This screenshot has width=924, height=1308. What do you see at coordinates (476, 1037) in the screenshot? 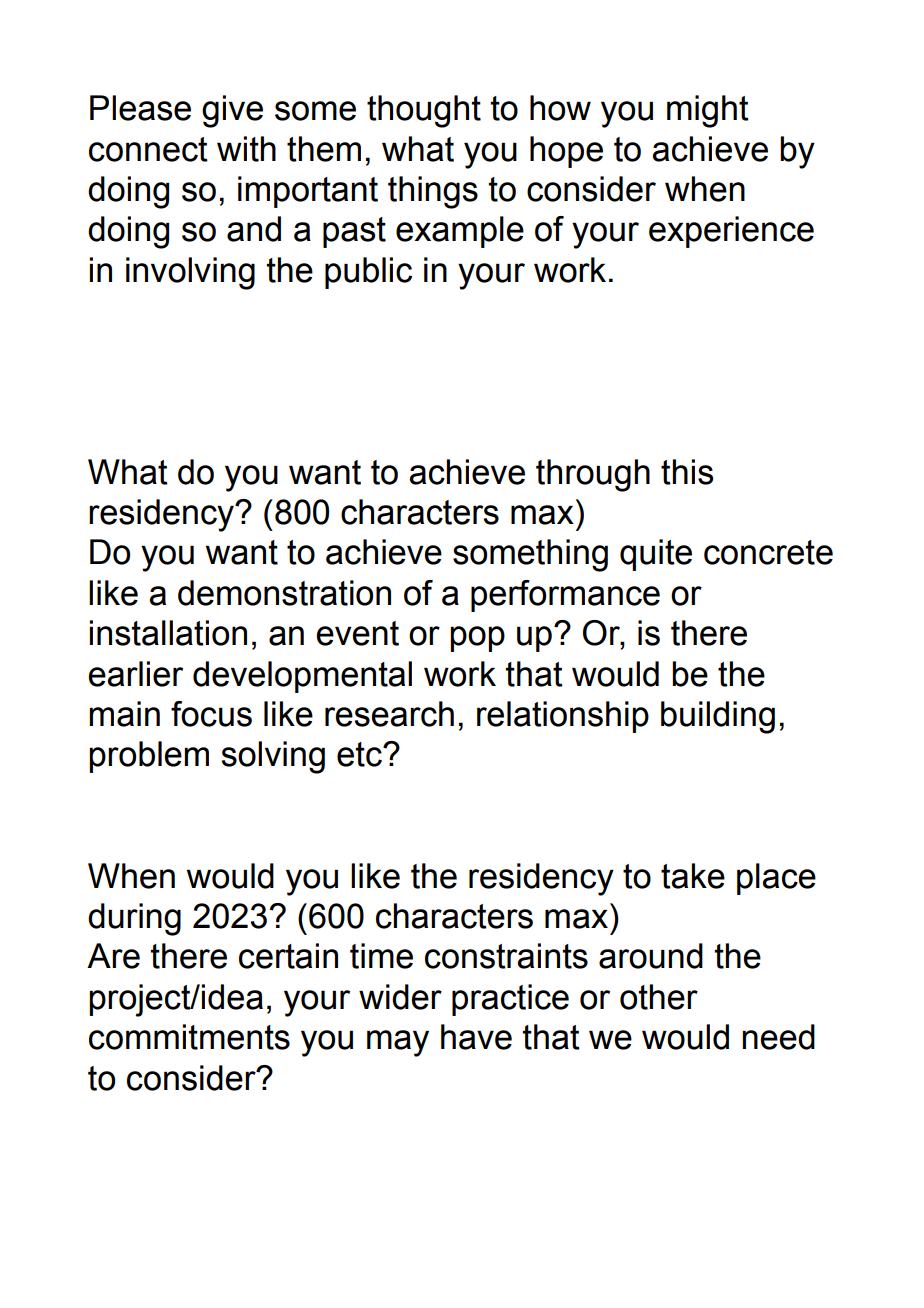
I see `have` at bounding box center [476, 1037].
